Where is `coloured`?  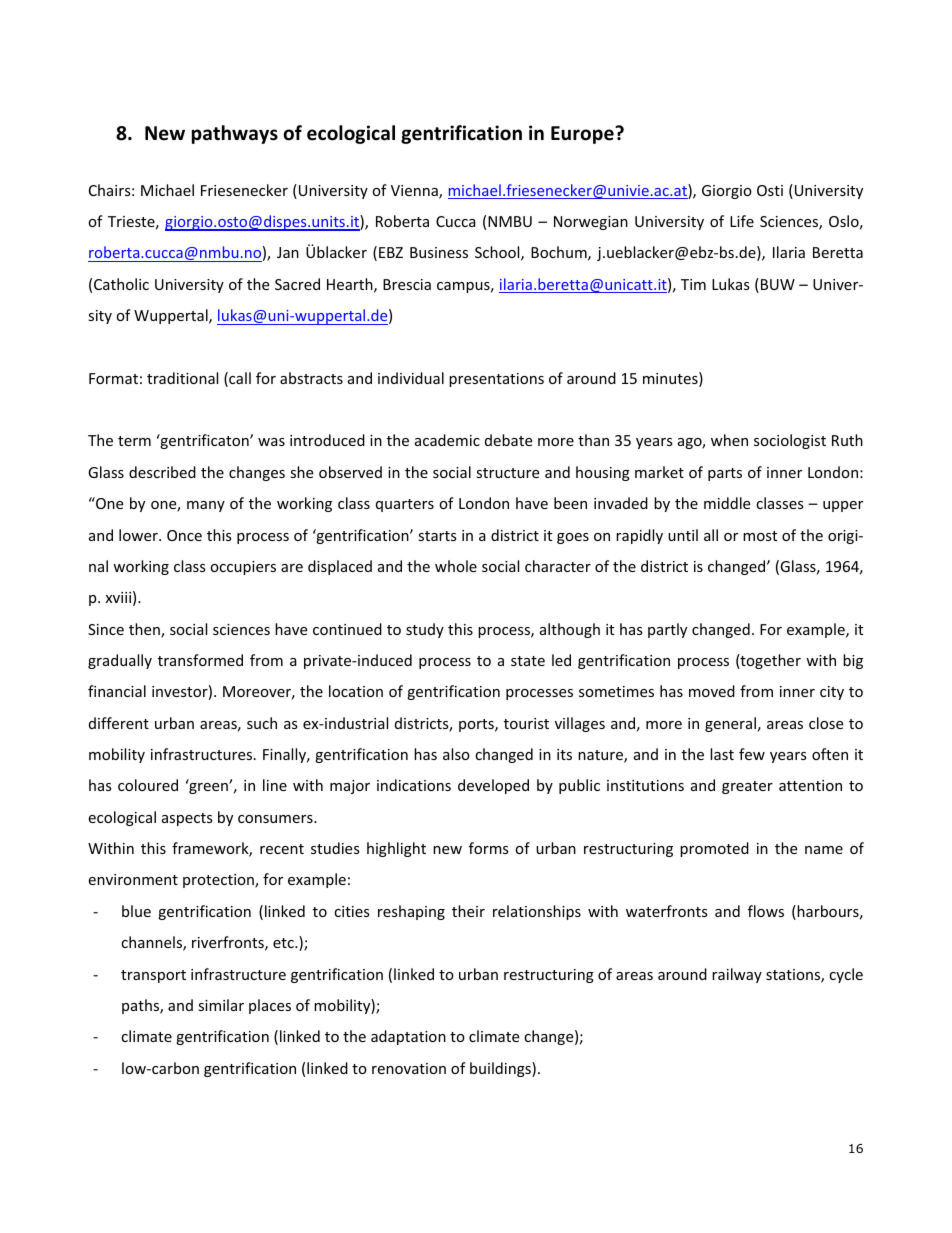
coloured is located at coordinates (148, 785).
